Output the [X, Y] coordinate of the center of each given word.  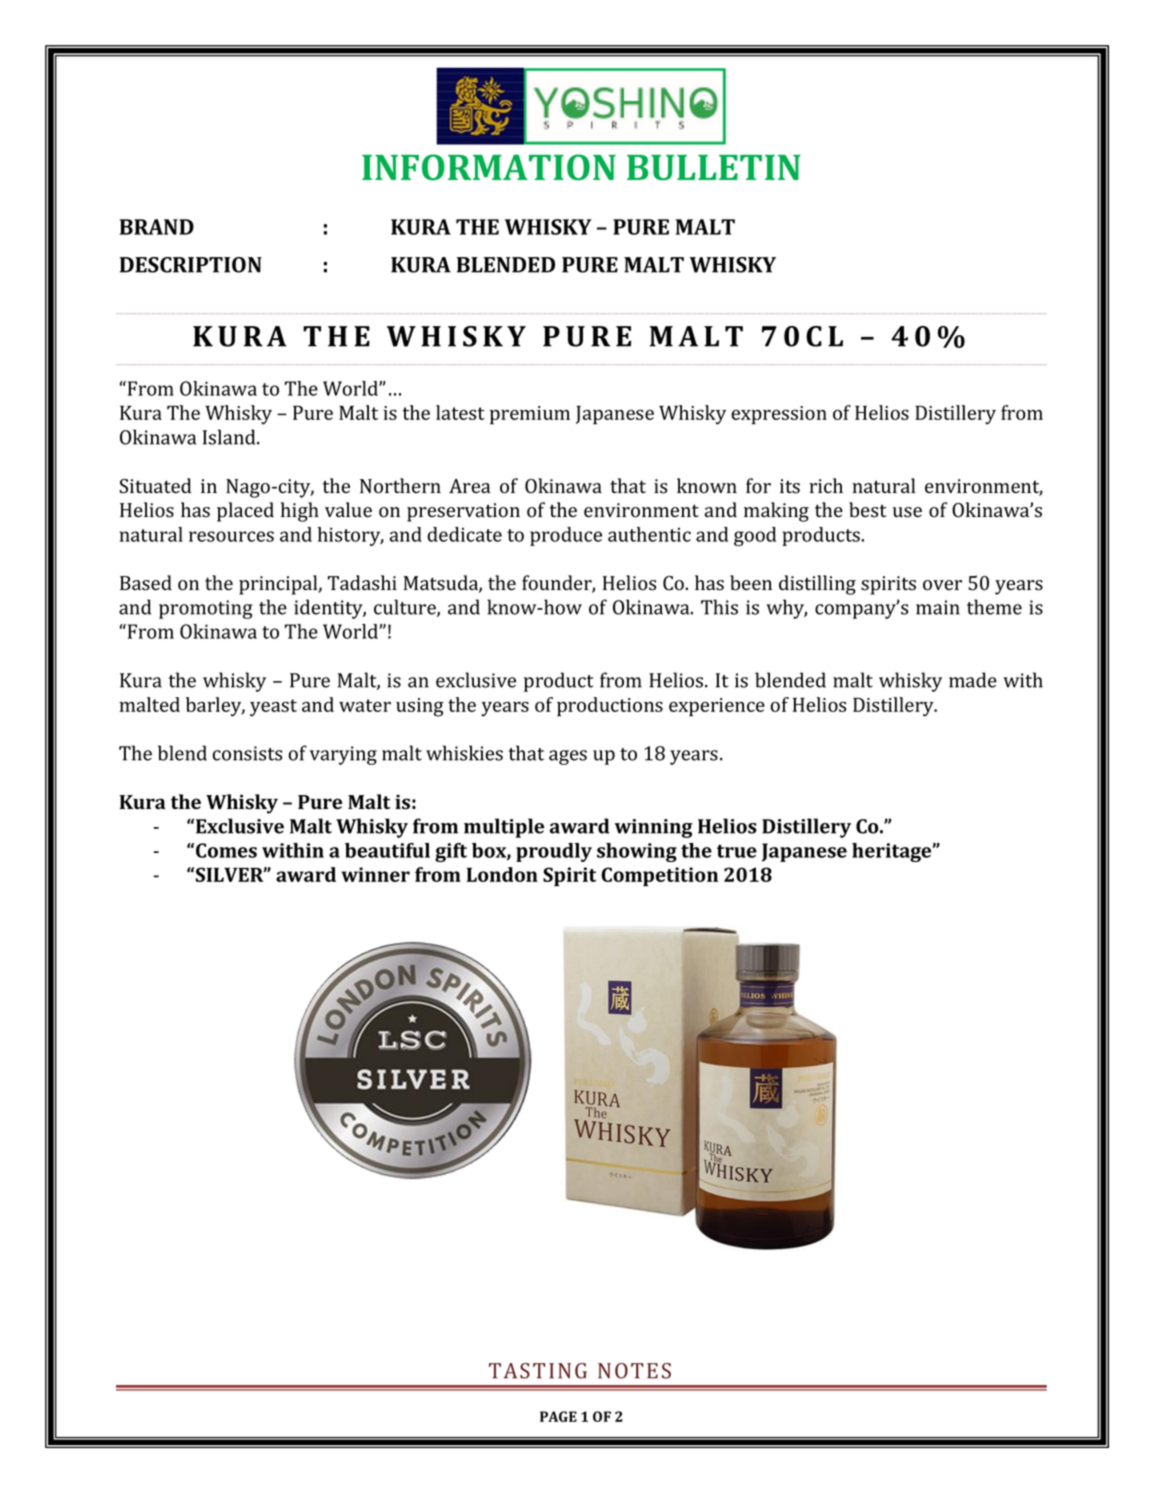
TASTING [538, 1371]
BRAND [157, 227]
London [502, 874]
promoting [206, 609]
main [938, 607]
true [737, 851]
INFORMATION [489, 167]
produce [566, 536]
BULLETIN [714, 168]
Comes [226, 850]
